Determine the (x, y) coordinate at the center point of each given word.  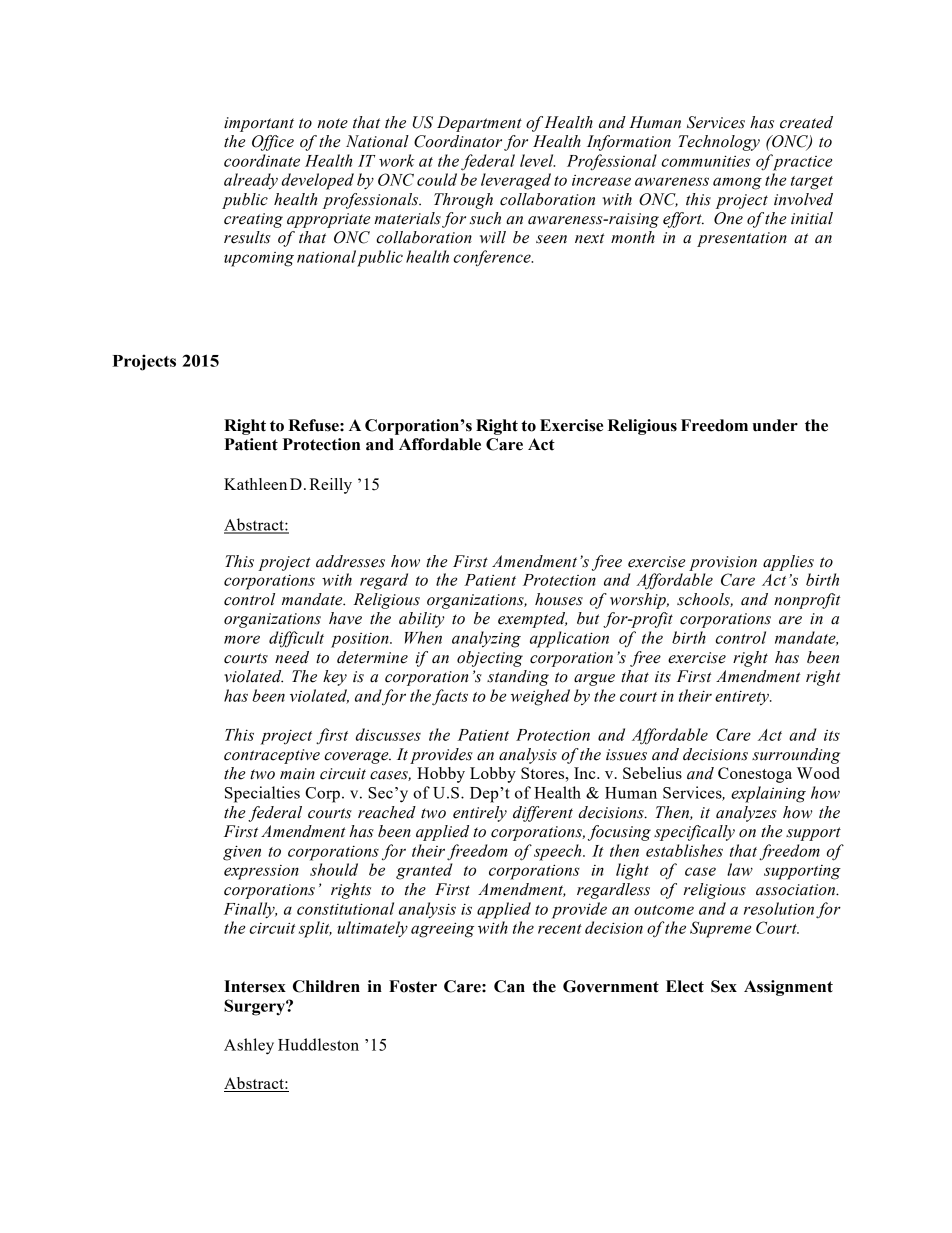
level (537, 160)
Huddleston (318, 1044)
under (775, 425)
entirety (743, 698)
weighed (540, 697)
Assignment (788, 988)
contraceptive (272, 756)
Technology (719, 143)
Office (273, 143)
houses (559, 599)
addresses (350, 561)
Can (509, 986)
